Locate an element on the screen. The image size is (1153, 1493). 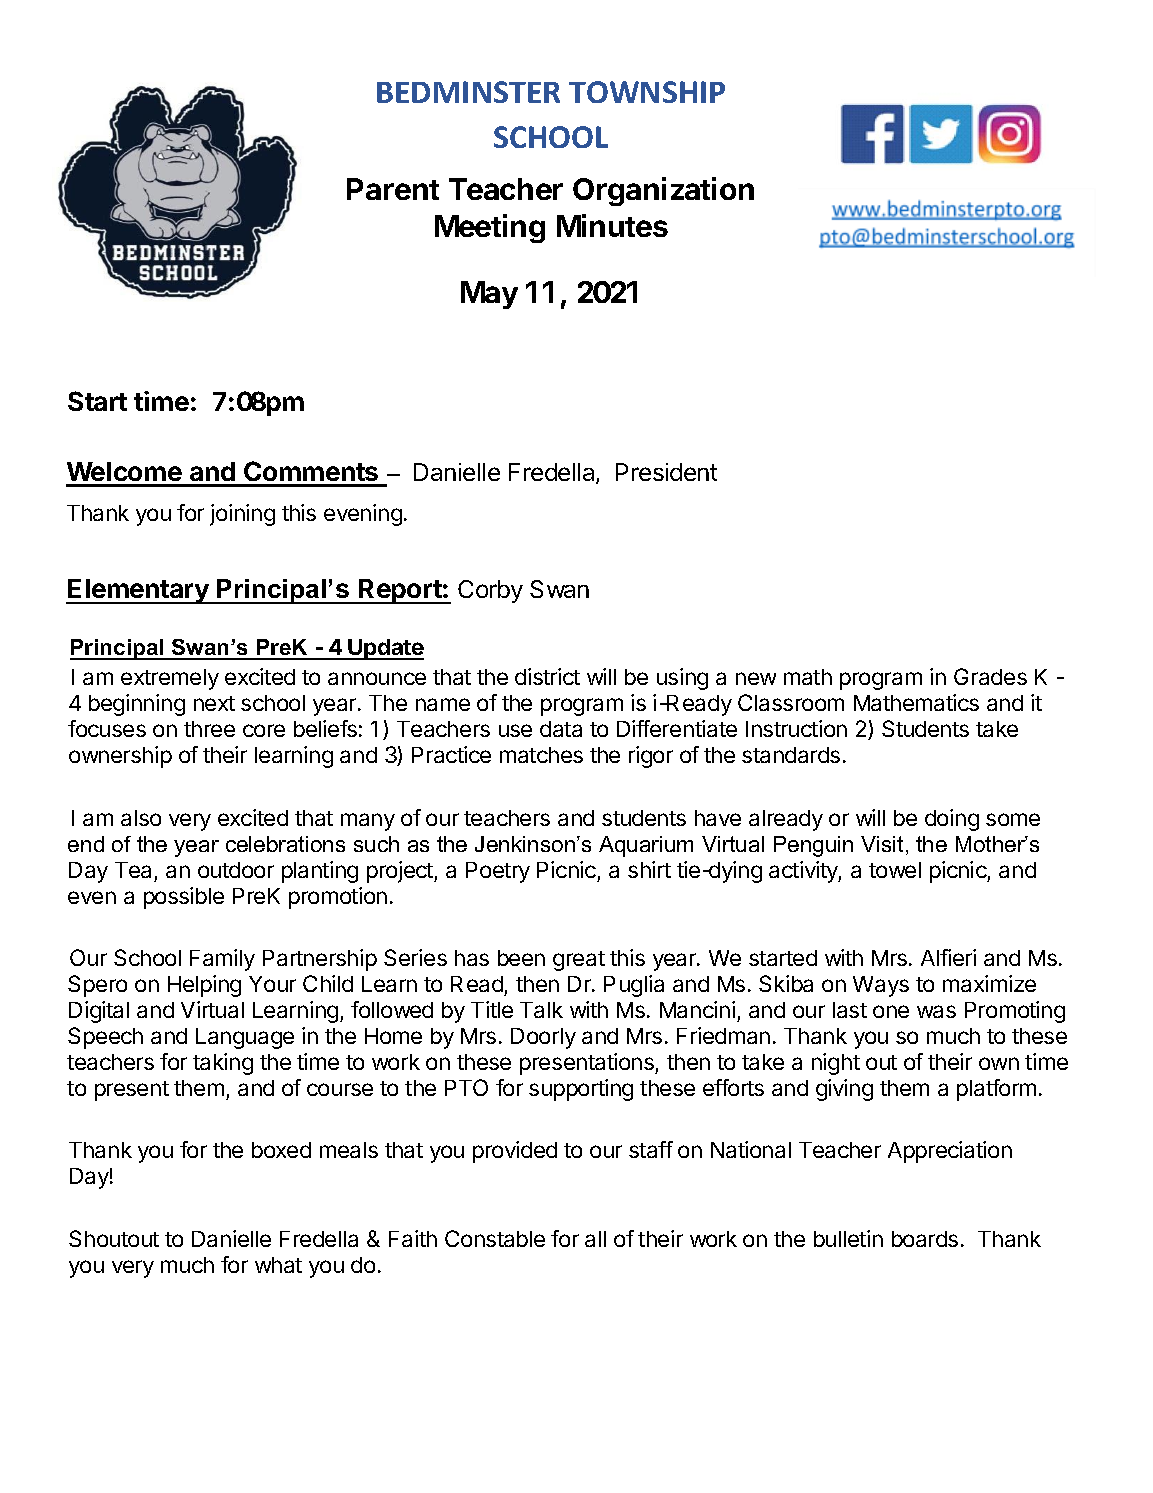
Parent is located at coordinates (393, 189).
